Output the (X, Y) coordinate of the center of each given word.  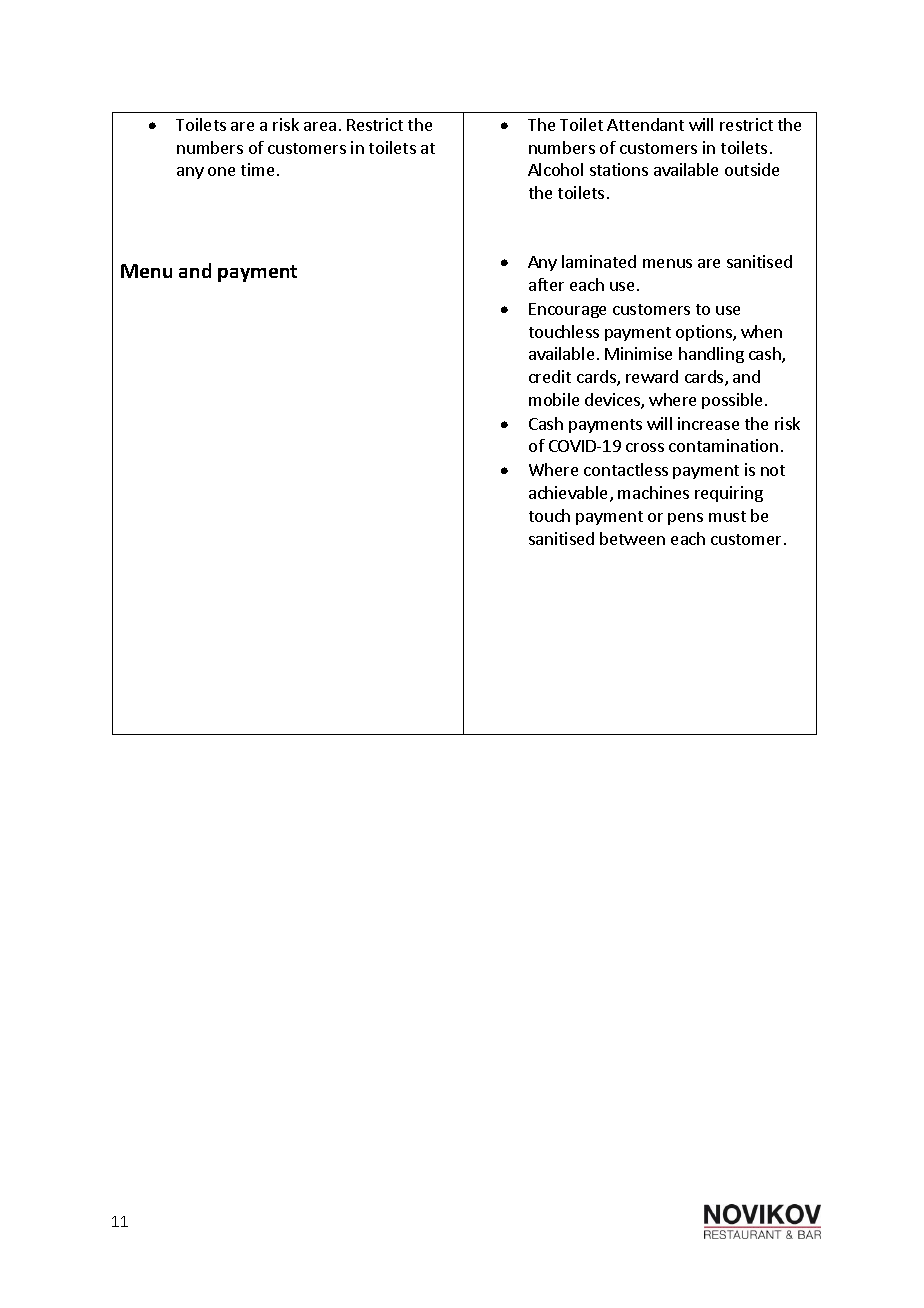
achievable (570, 494)
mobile (554, 399)
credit (550, 376)
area (320, 126)
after (546, 284)
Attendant (645, 124)
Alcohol (555, 169)
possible (732, 401)
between (632, 538)
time (257, 169)
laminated (599, 261)
